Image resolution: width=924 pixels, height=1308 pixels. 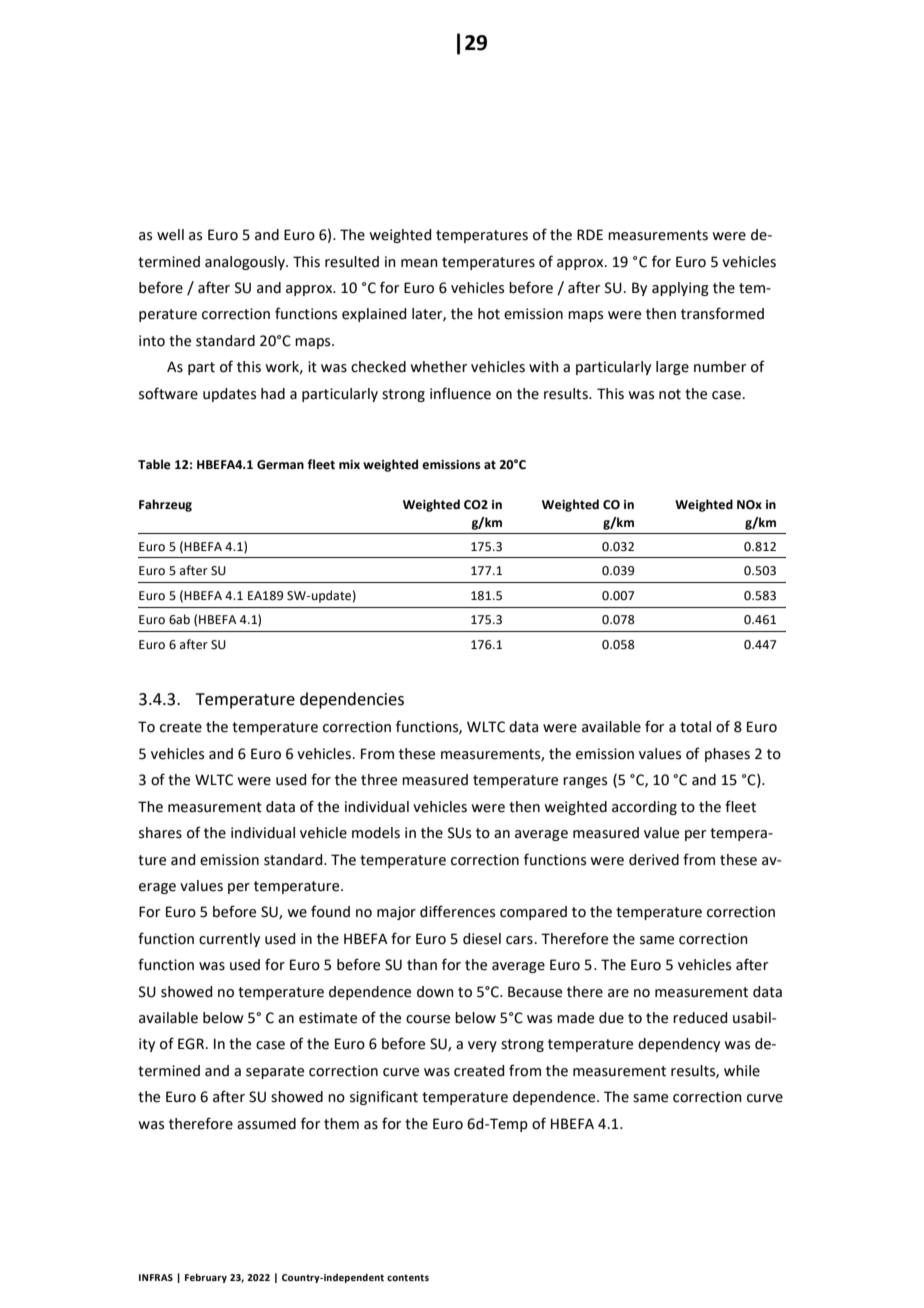 What do you see at coordinates (191, 1044) in the screenshot?
I see `EGR` at bounding box center [191, 1044].
